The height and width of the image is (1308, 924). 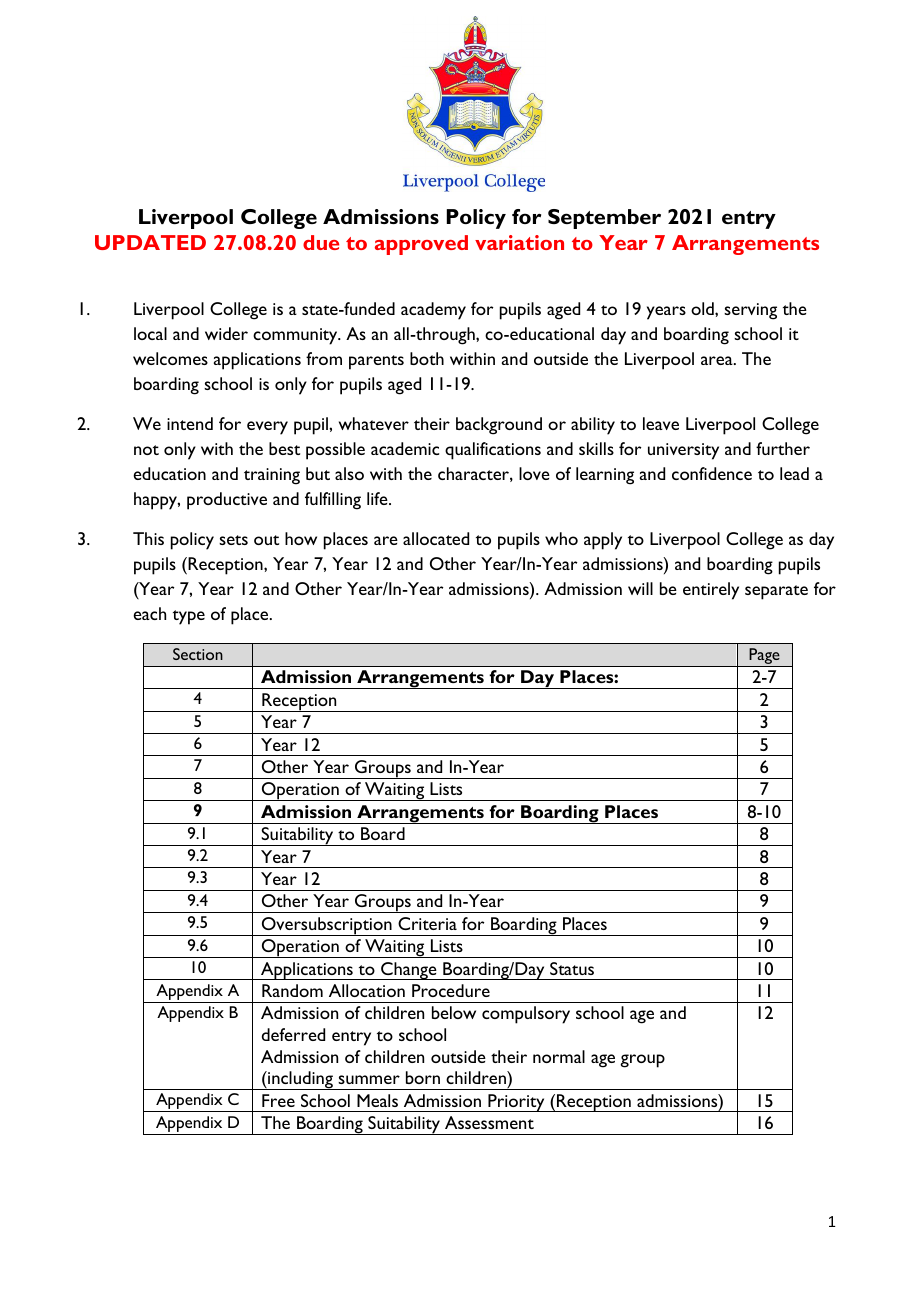 What do you see at coordinates (703, 308) in the image?
I see `old` at bounding box center [703, 308].
